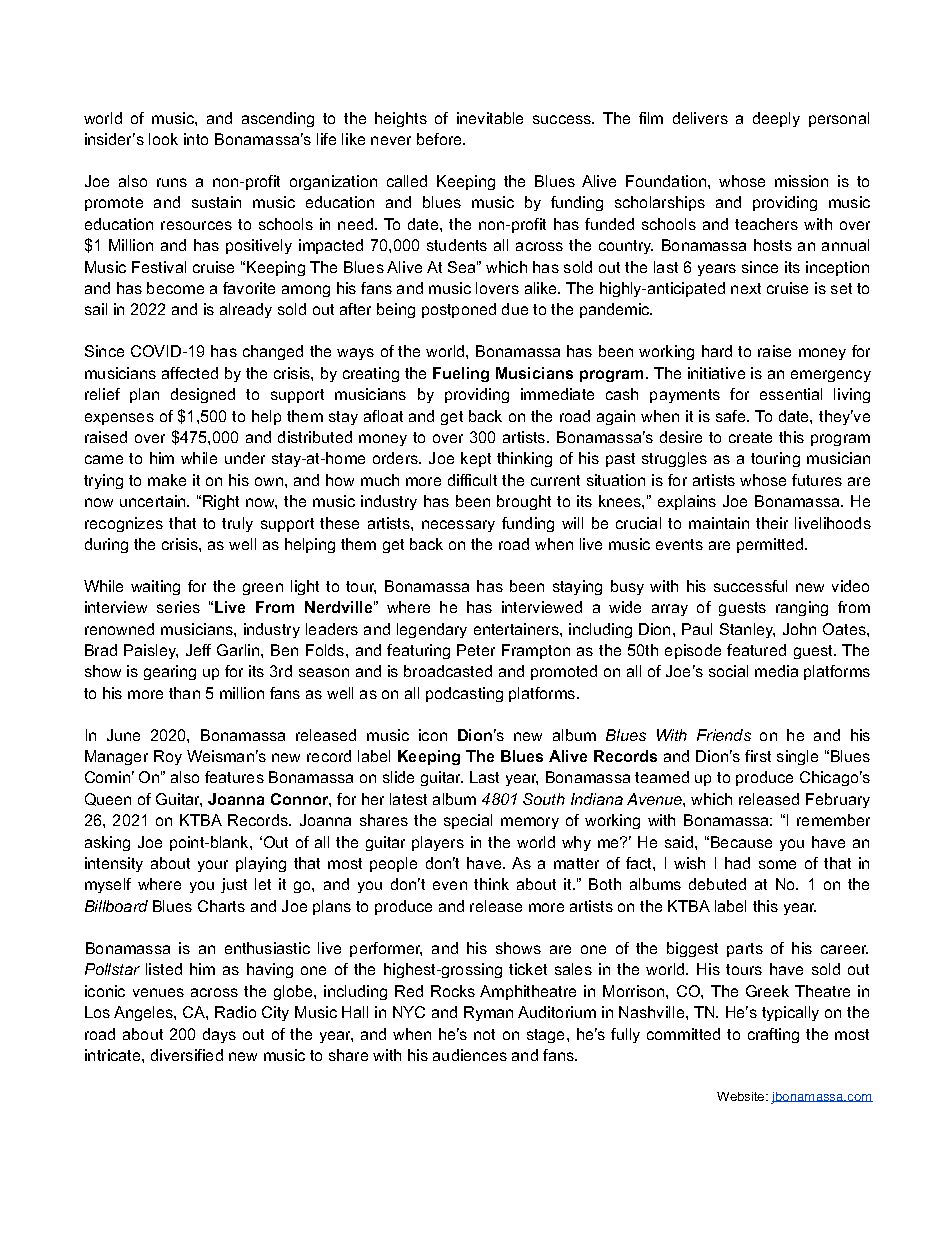 This screenshot has height=1233, width=952. What do you see at coordinates (747, 630) in the screenshot?
I see `Stanley` at bounding box center [747, 630].
